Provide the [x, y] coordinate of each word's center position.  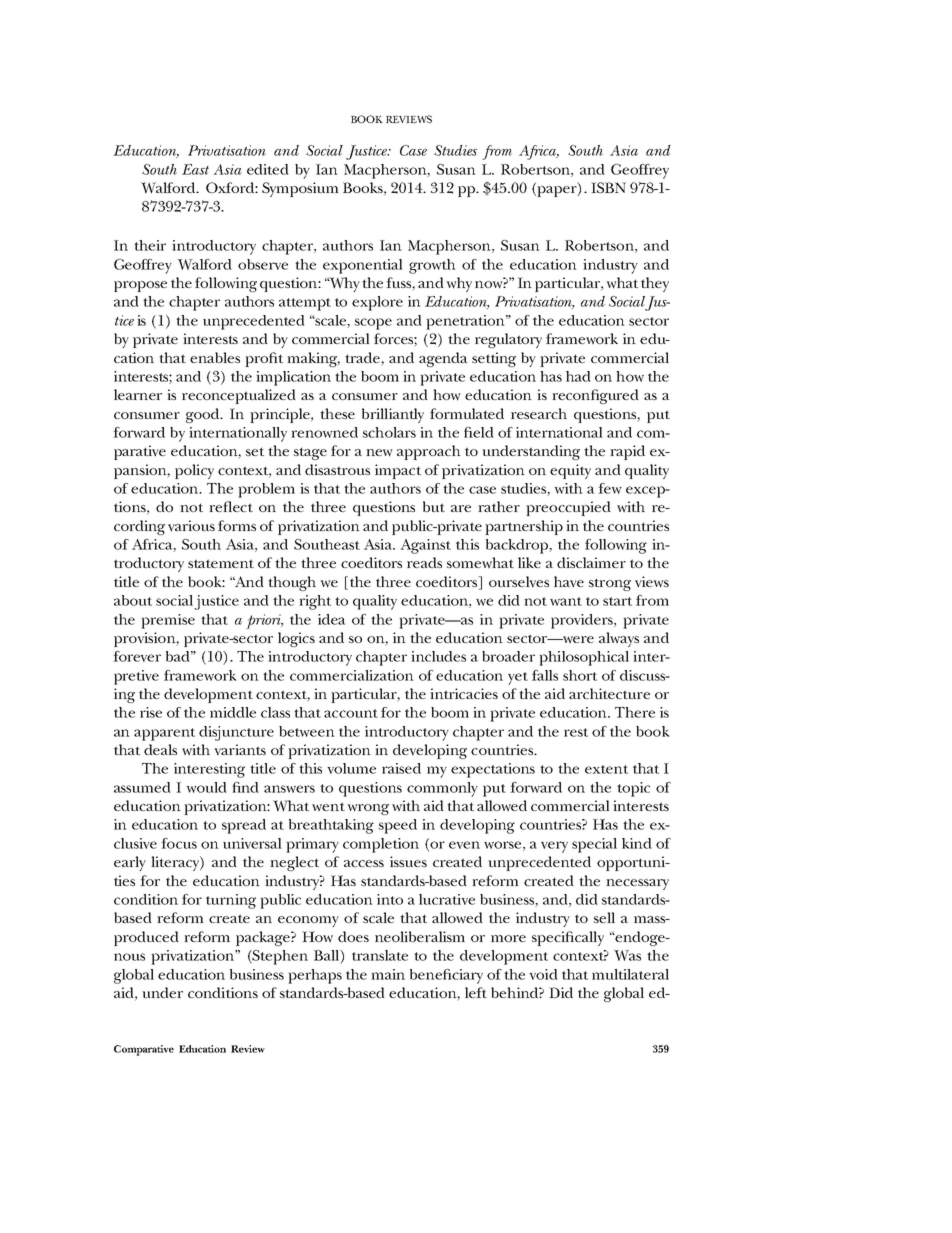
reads [424, 562]
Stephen [279, 957]
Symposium [300, 189]
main [388, 974]
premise [168, 621]
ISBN [608, 187]
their [150, 245]
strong [610, 584]
